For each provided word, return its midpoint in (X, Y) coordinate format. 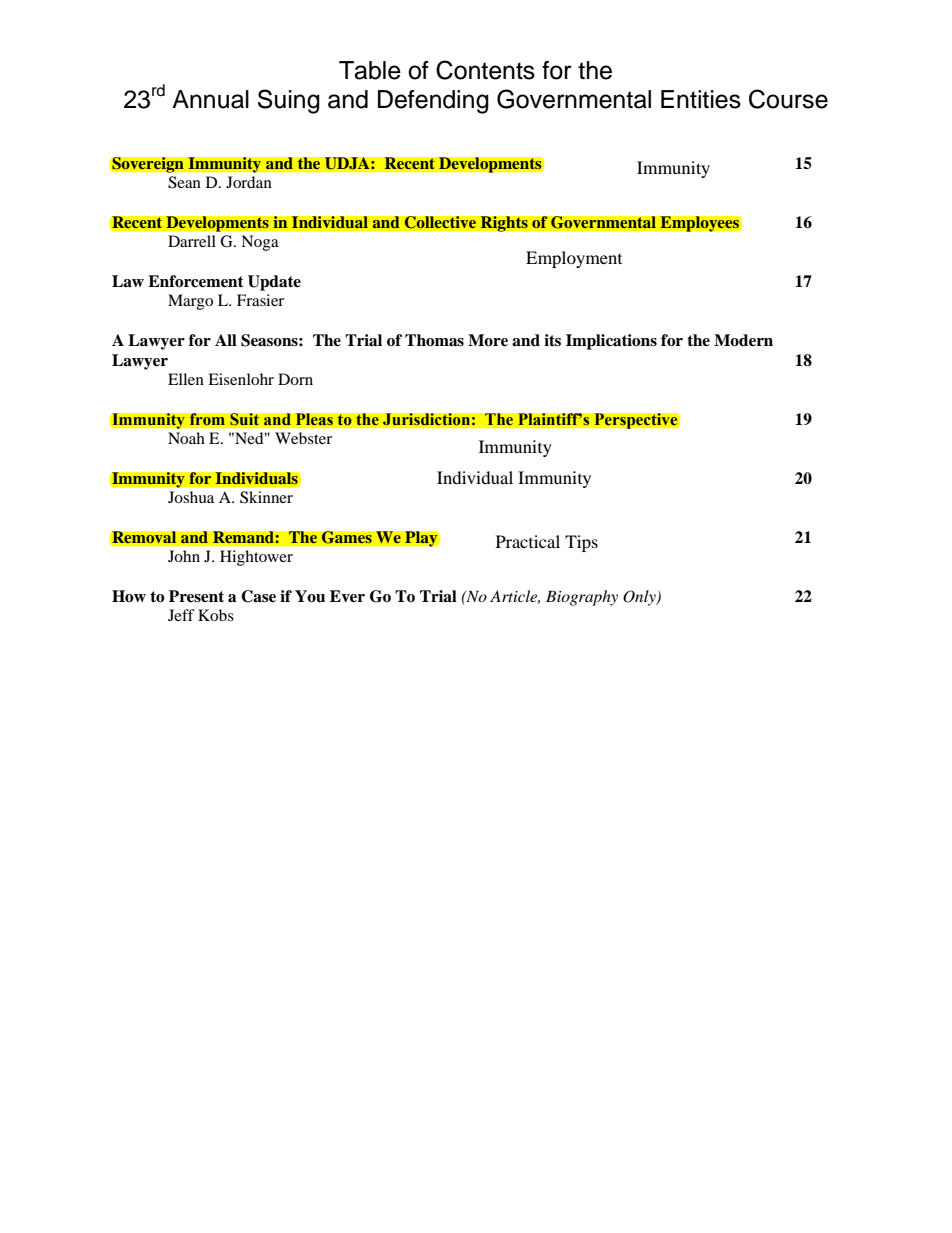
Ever (347, 596)
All (226, 340)
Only (640, 598)
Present (196, 596)
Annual (210, 99)
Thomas (434, 340)
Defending (433, 102)
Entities (701, 99)
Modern (743, 340)
